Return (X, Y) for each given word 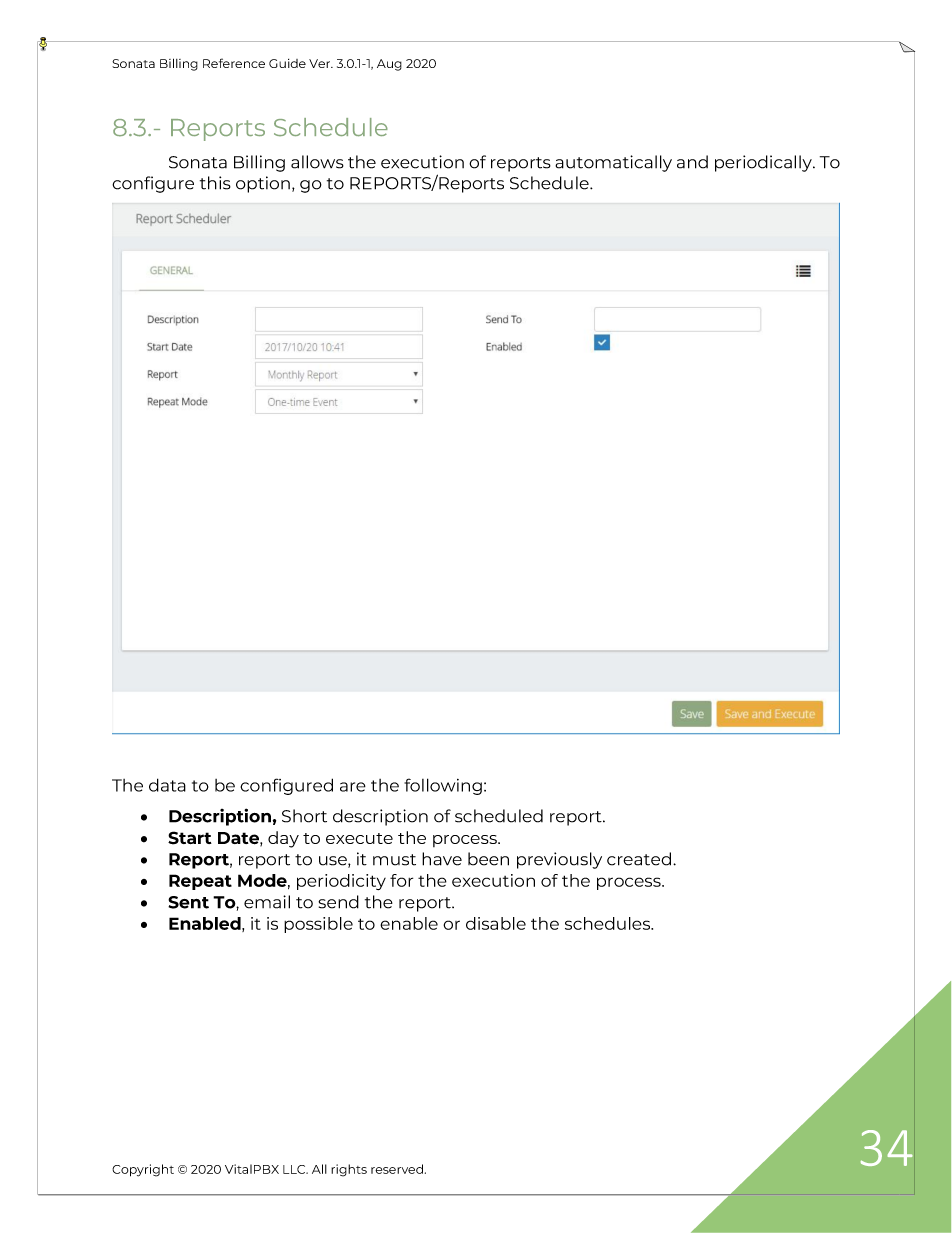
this (215, 183)
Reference (234, 63)
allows (317, 162)
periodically (764, 163)
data (167, 785)
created (639, 859)
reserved (398, 1169)
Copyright (143, 1170)
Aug (389, 65)
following (443, 786)
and (692, 162)
